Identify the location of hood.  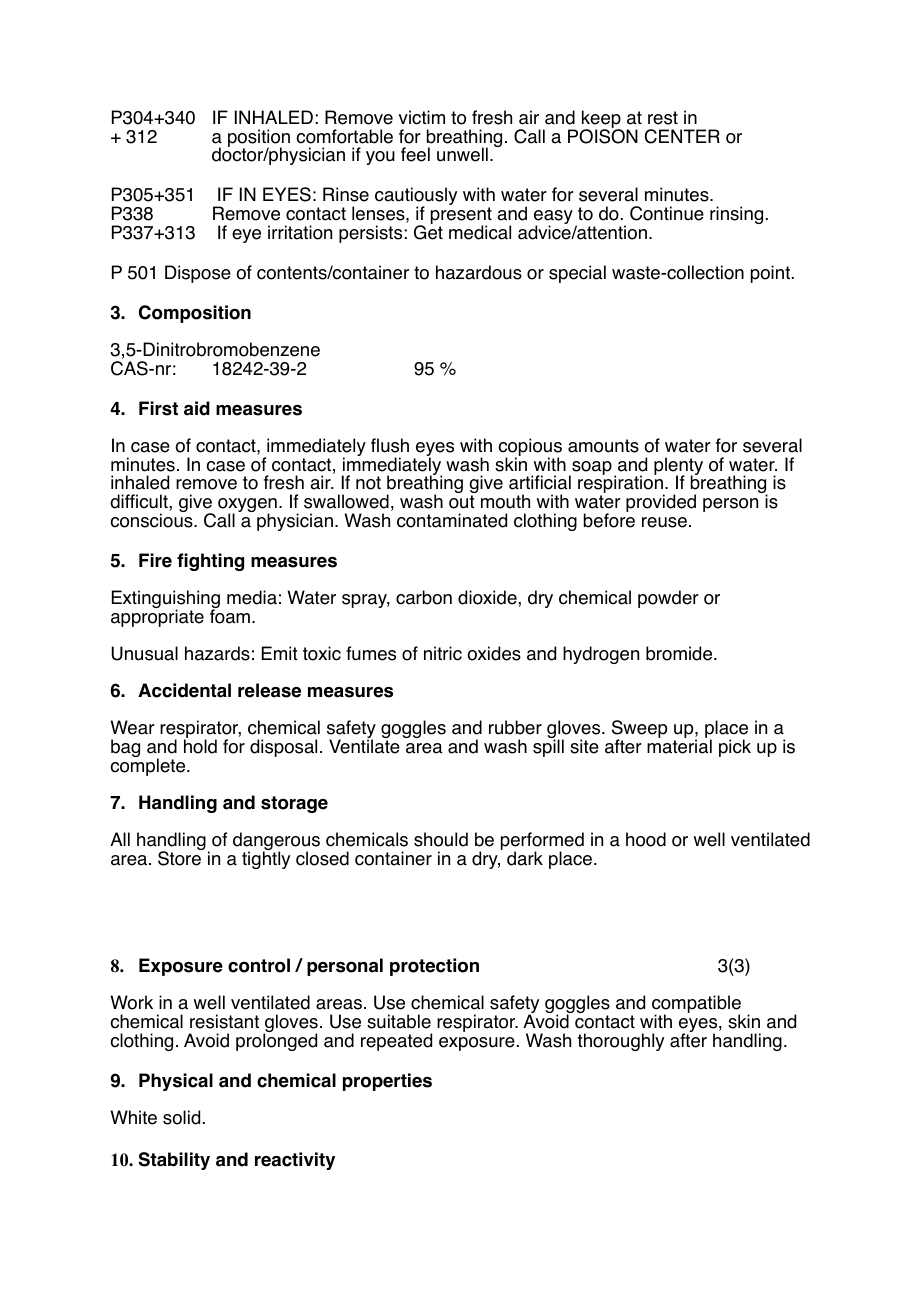
(646, 839).
